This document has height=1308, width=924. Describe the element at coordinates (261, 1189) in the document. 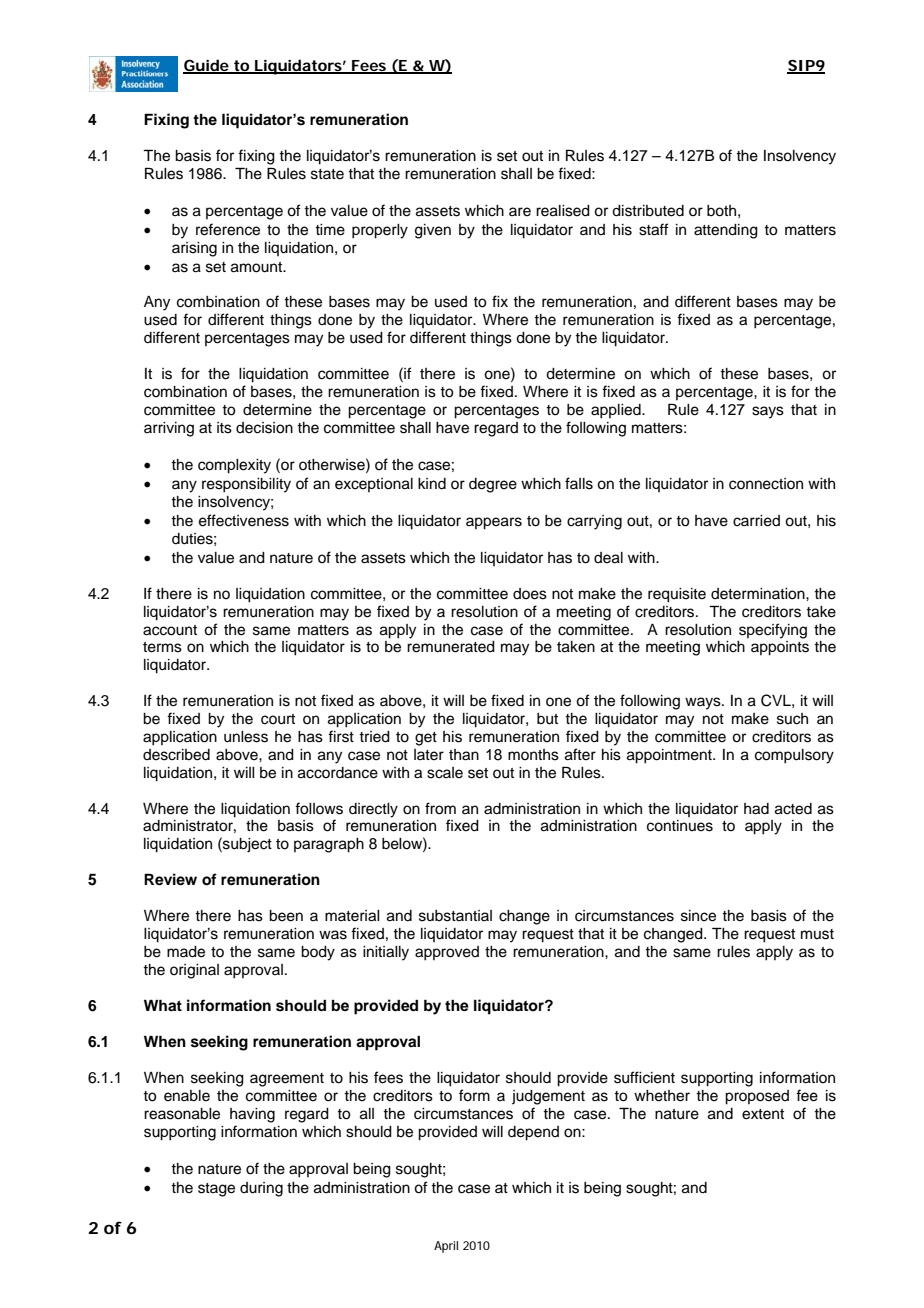

I see `during` at that location.
